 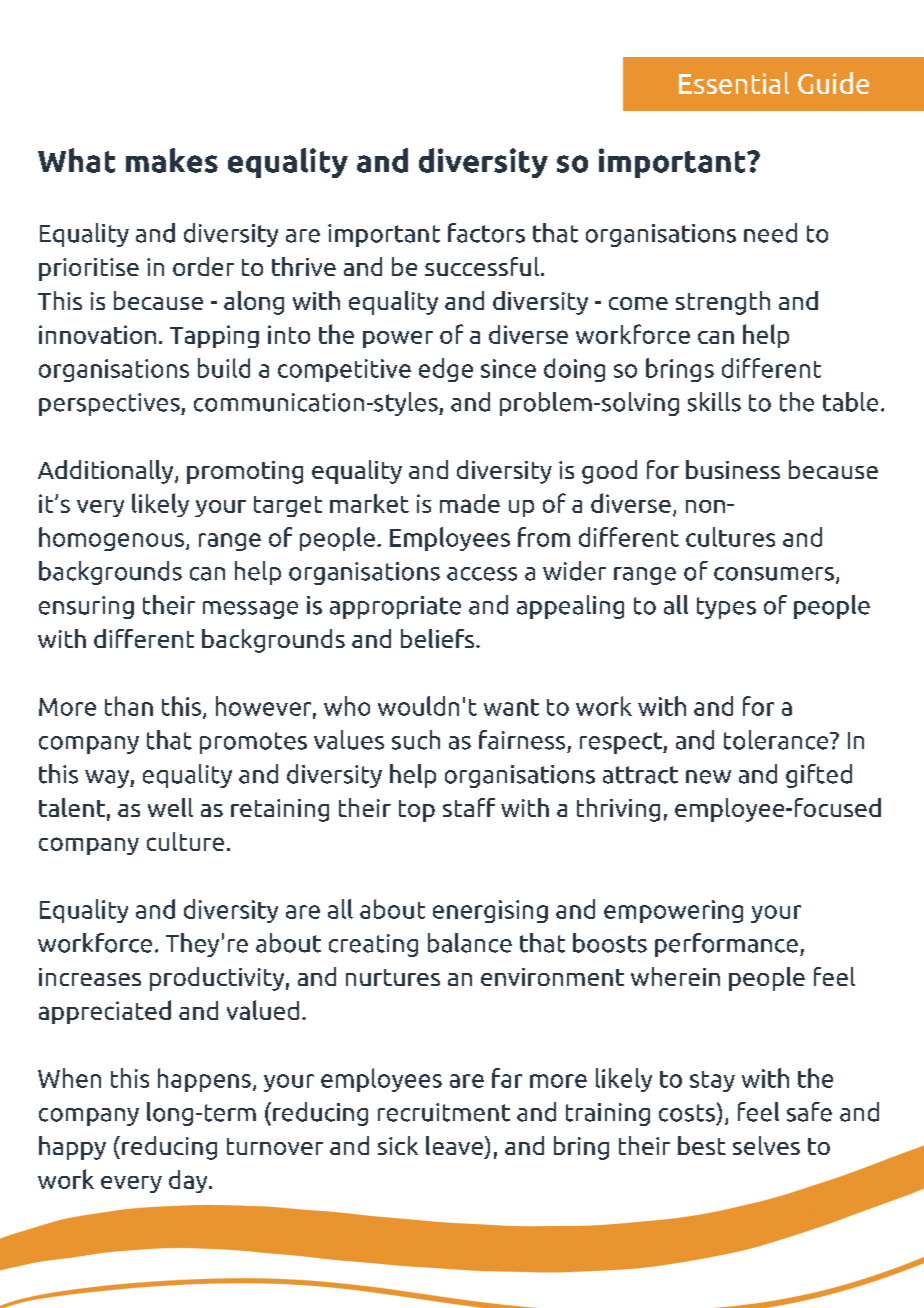 I want to click on Essential, so click(x=734, y=83).
